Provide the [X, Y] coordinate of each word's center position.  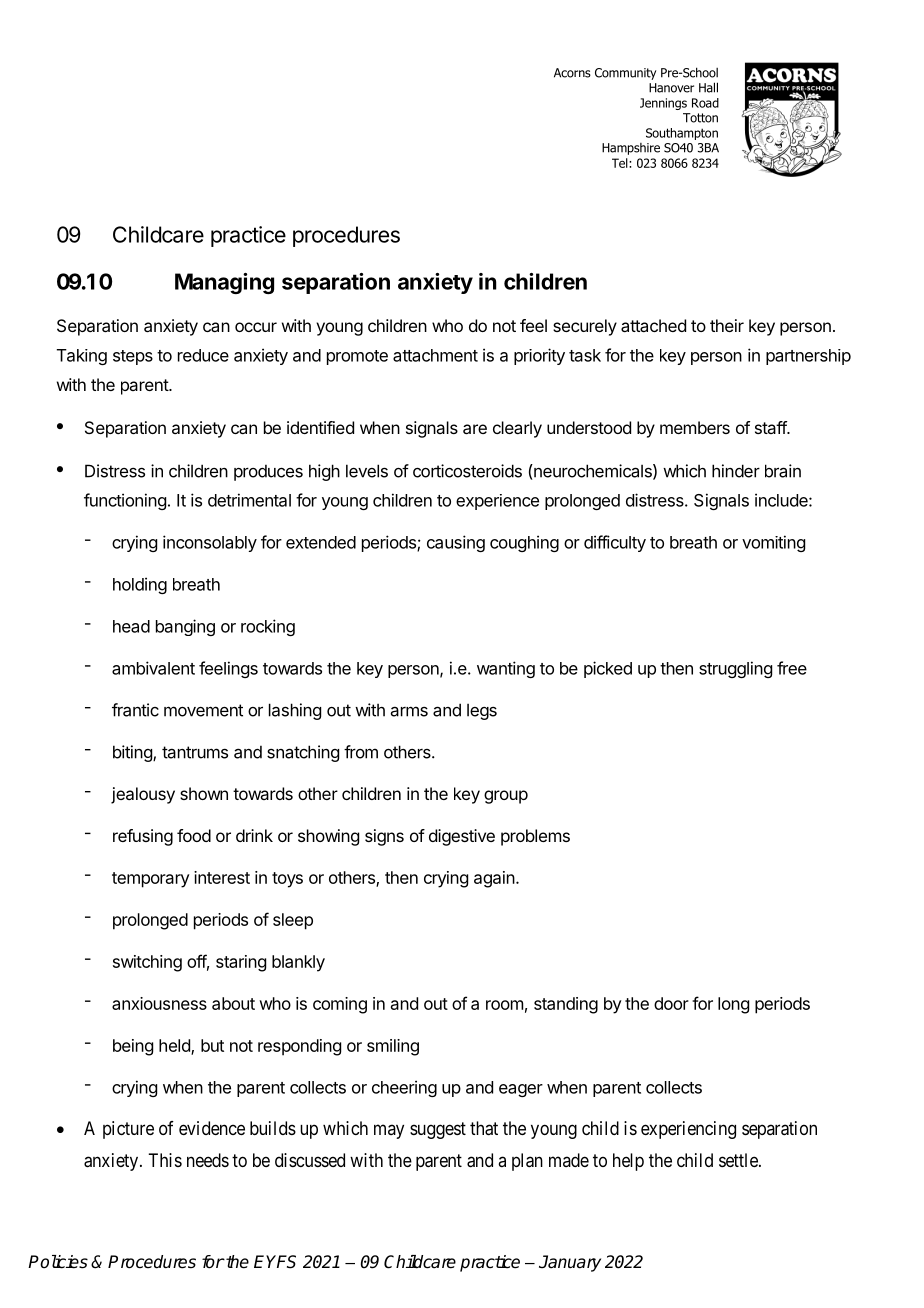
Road [705, 103]
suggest [438, 1130]
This [165, 1160]
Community [625, 74]
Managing [224, 283]
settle [739, 1160]
